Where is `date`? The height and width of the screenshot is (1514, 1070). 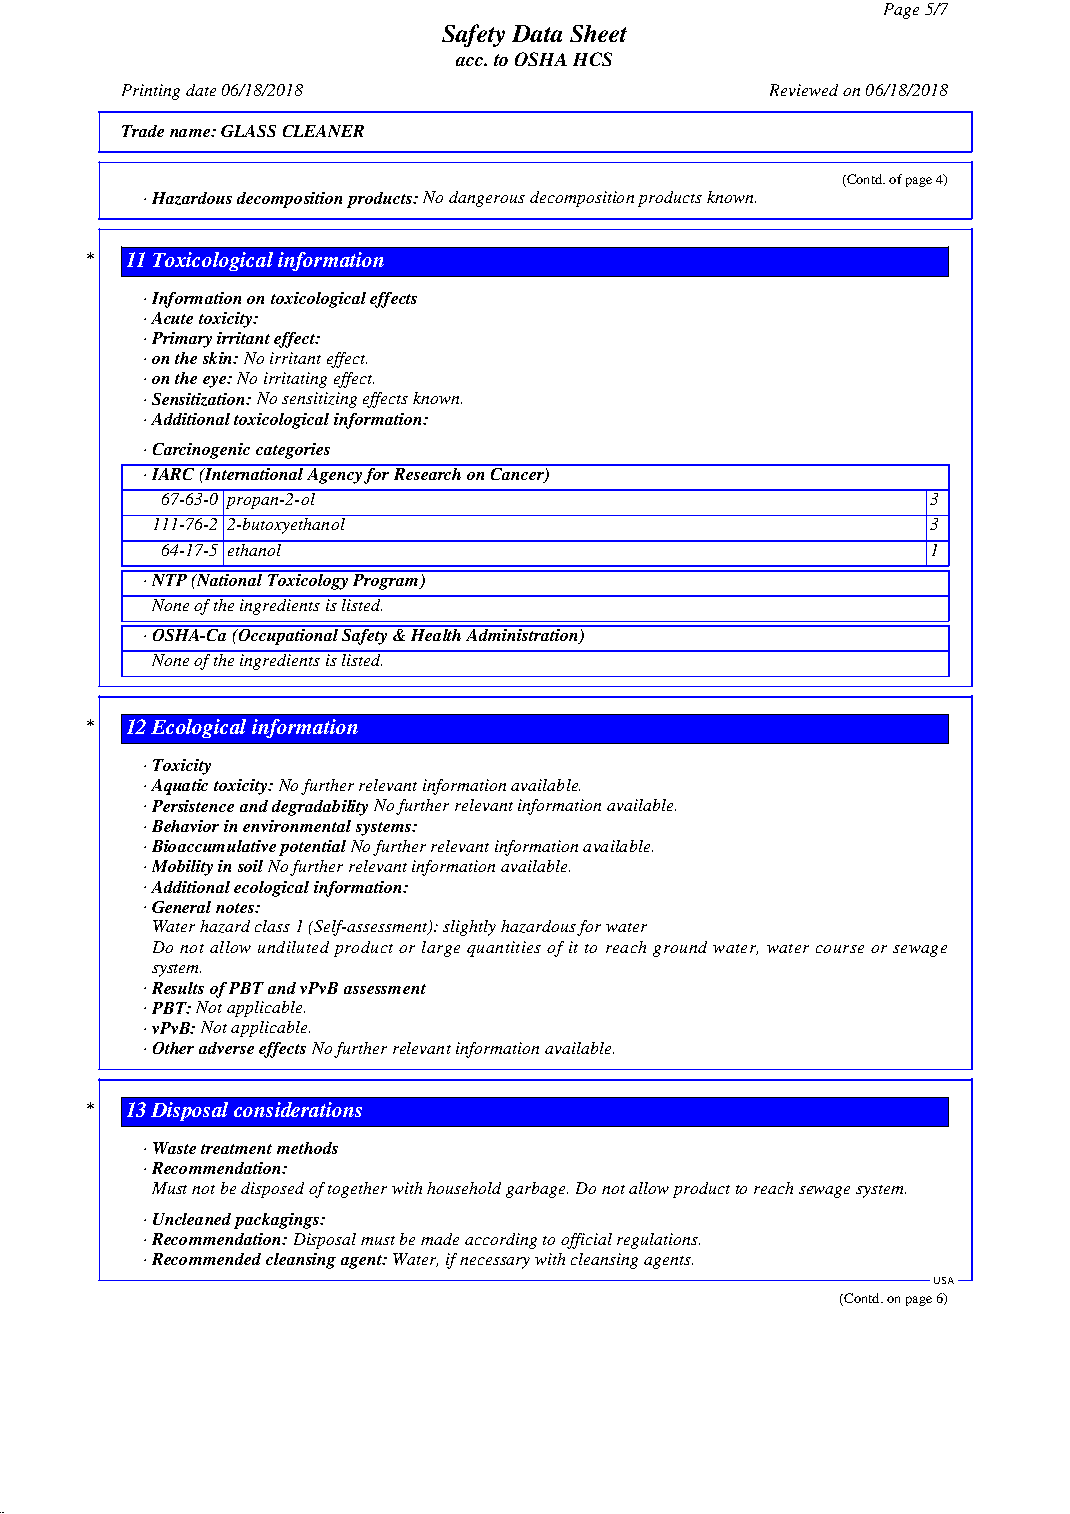
date is located at coordinates (201, 90).
